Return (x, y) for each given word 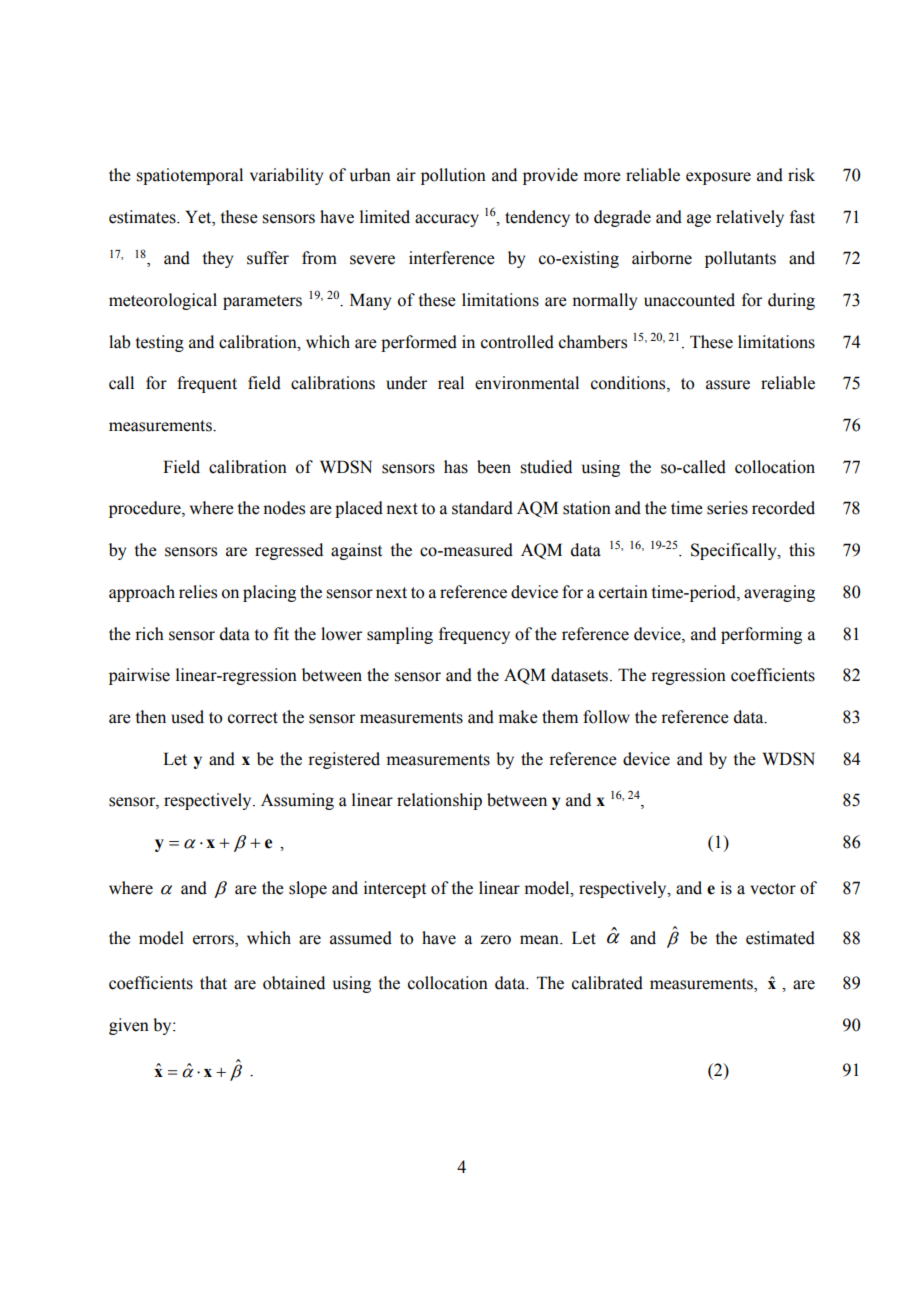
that (213, 983)
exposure (718, 178)
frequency (474, 635)
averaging (779, 593)
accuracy (447, 220)
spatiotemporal (189, 176)
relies (198, 592)
